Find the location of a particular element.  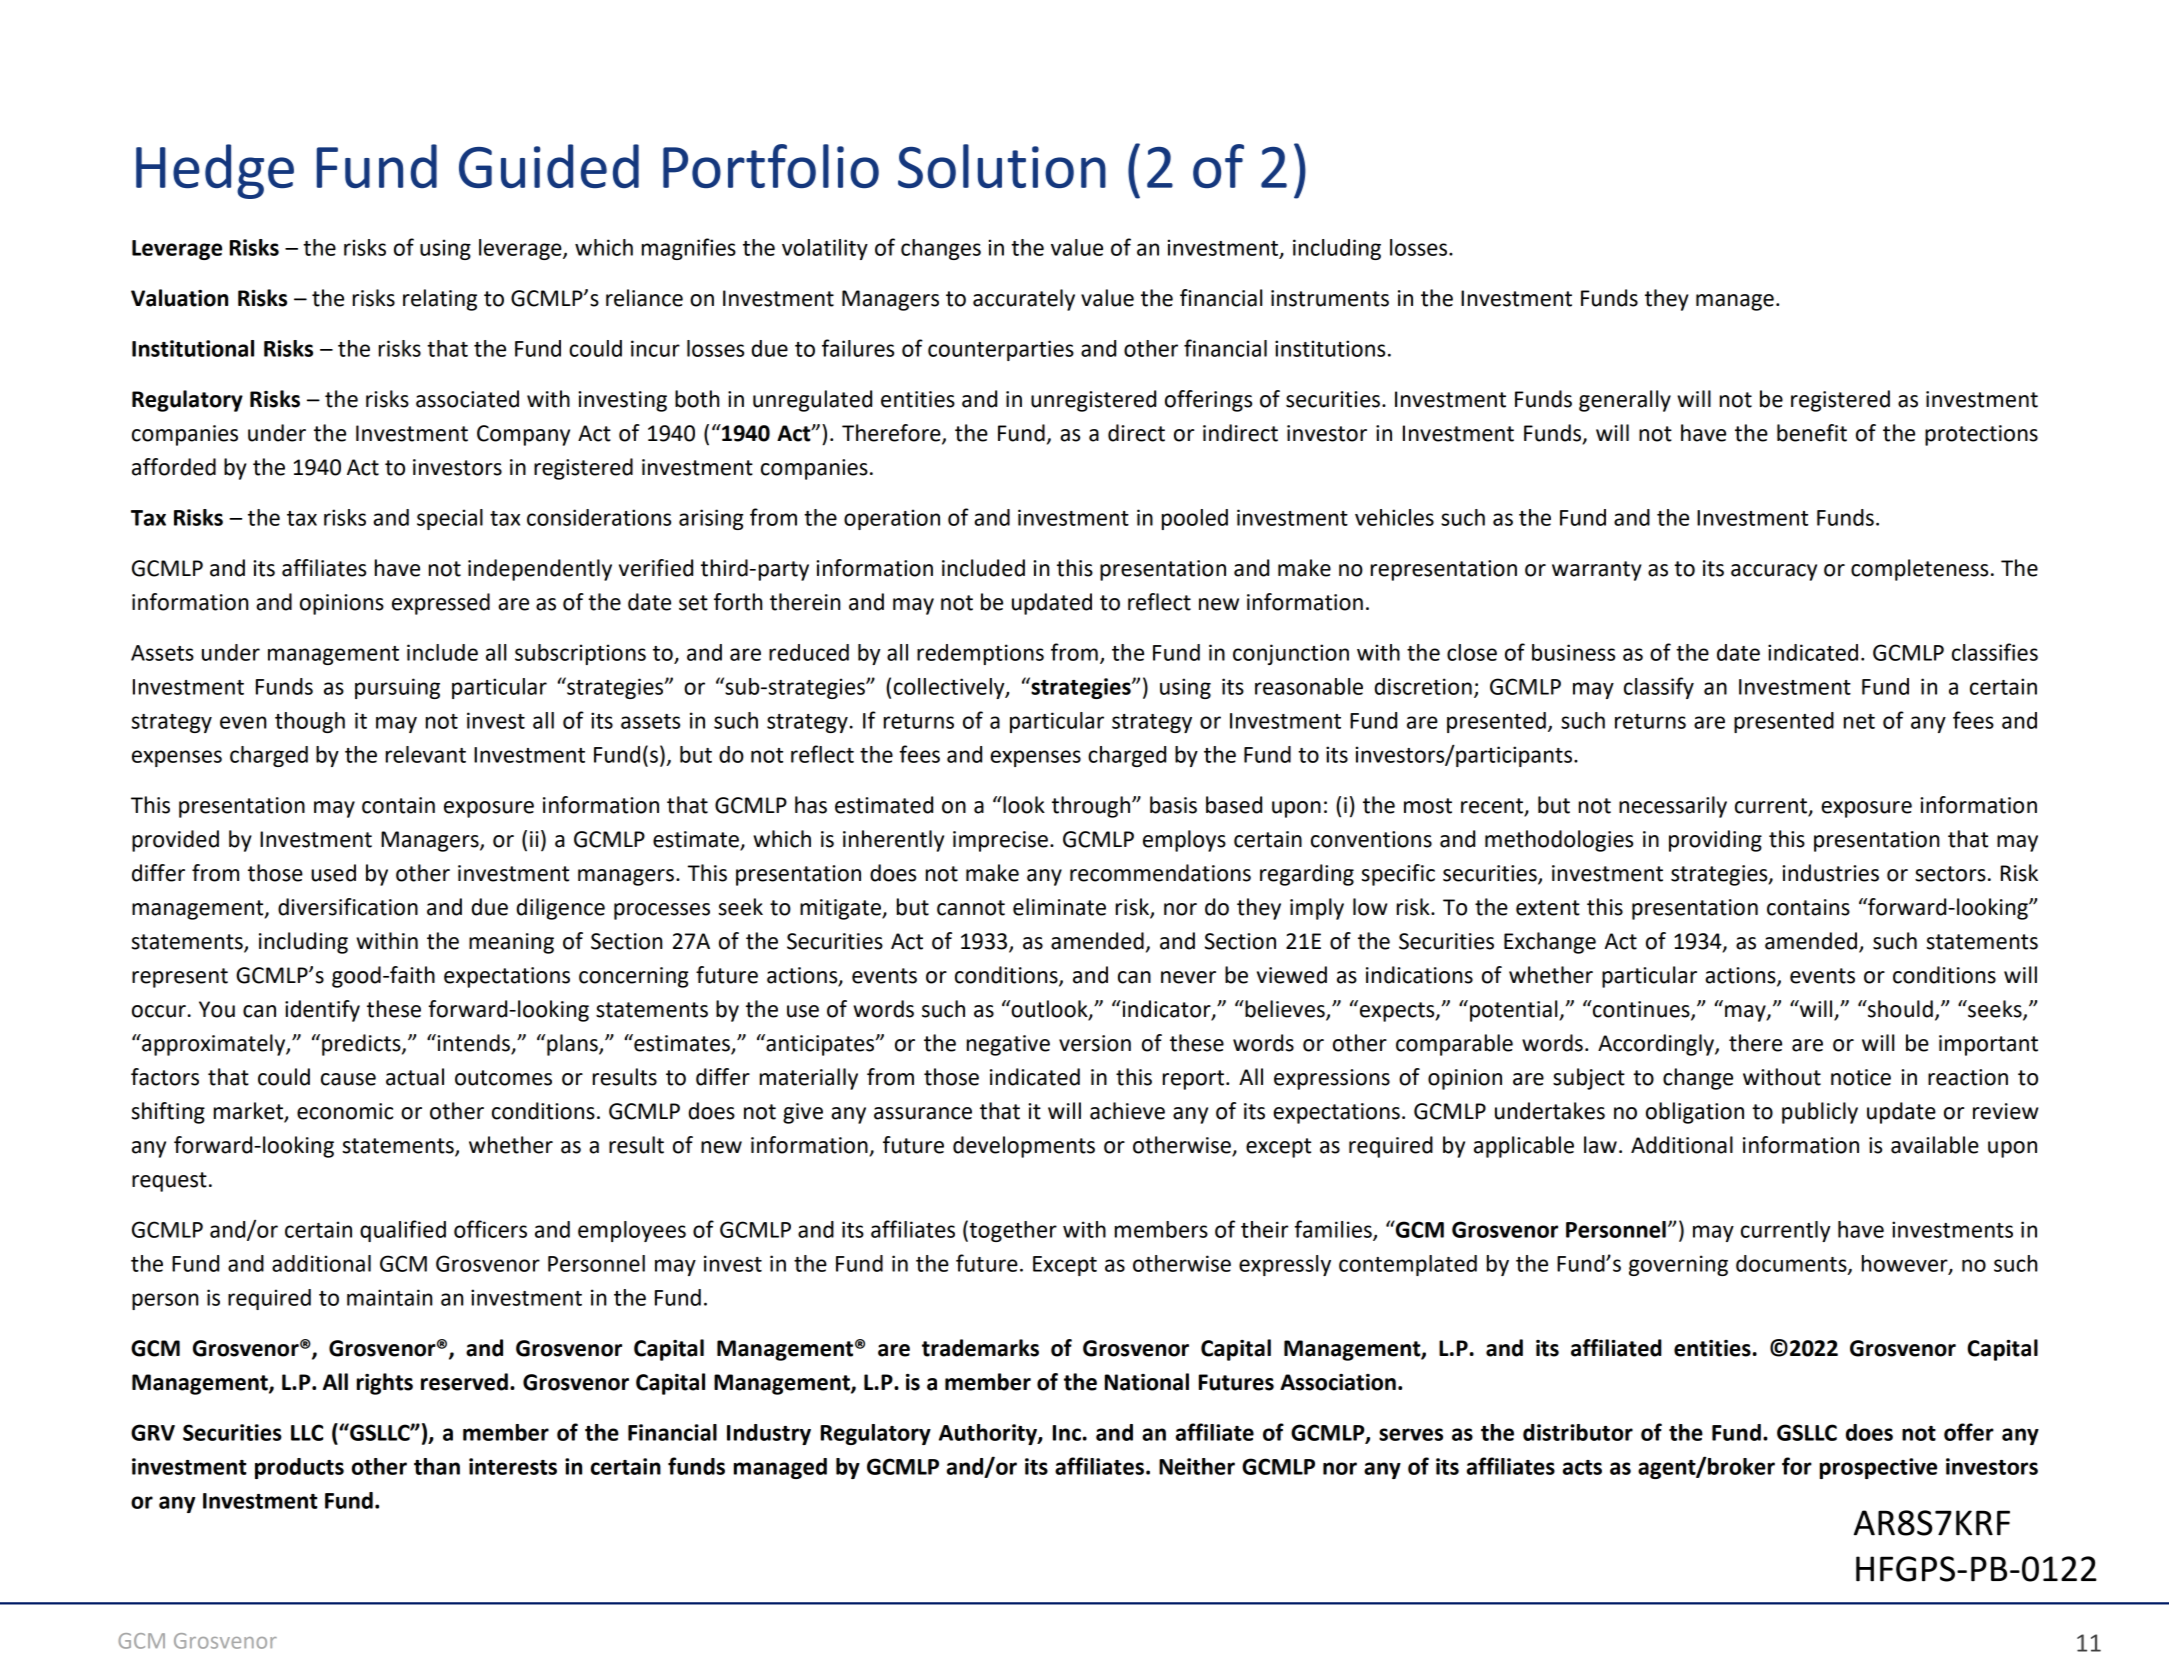

instruments is located at coordinates (1330, 298).
